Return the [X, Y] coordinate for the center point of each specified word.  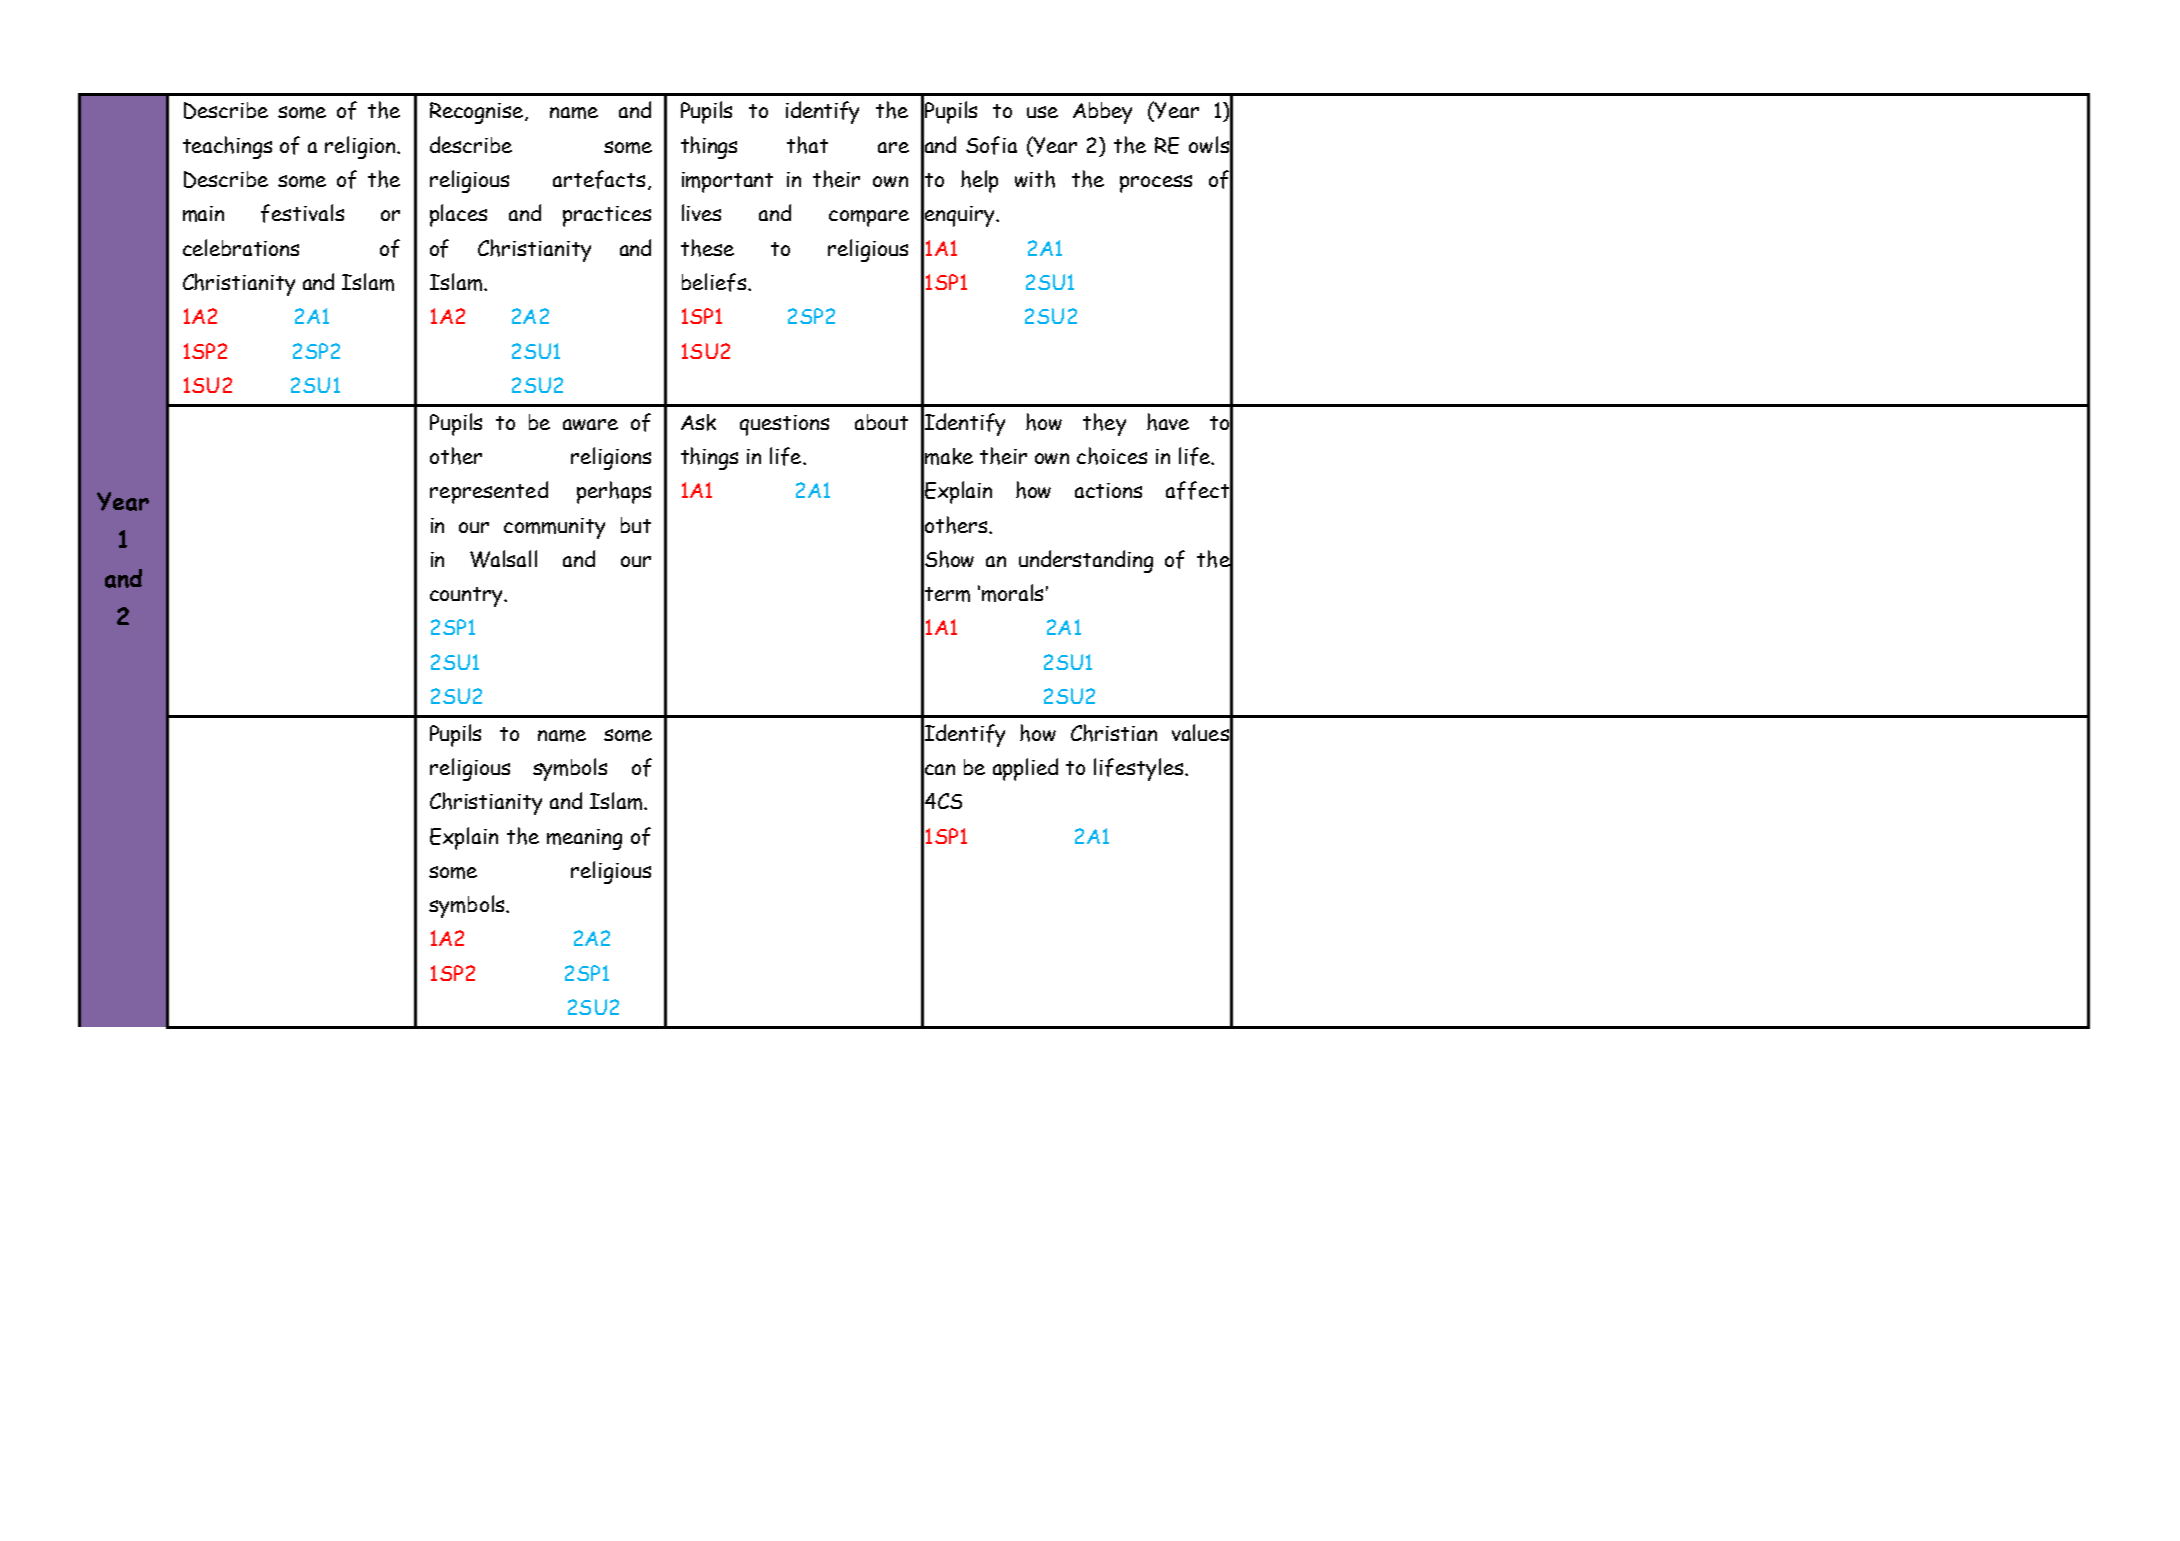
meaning [584, 839]
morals [1012, 593]
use [1042, 112]
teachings [227, 147]
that [807, 145]
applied [1025, 769]
